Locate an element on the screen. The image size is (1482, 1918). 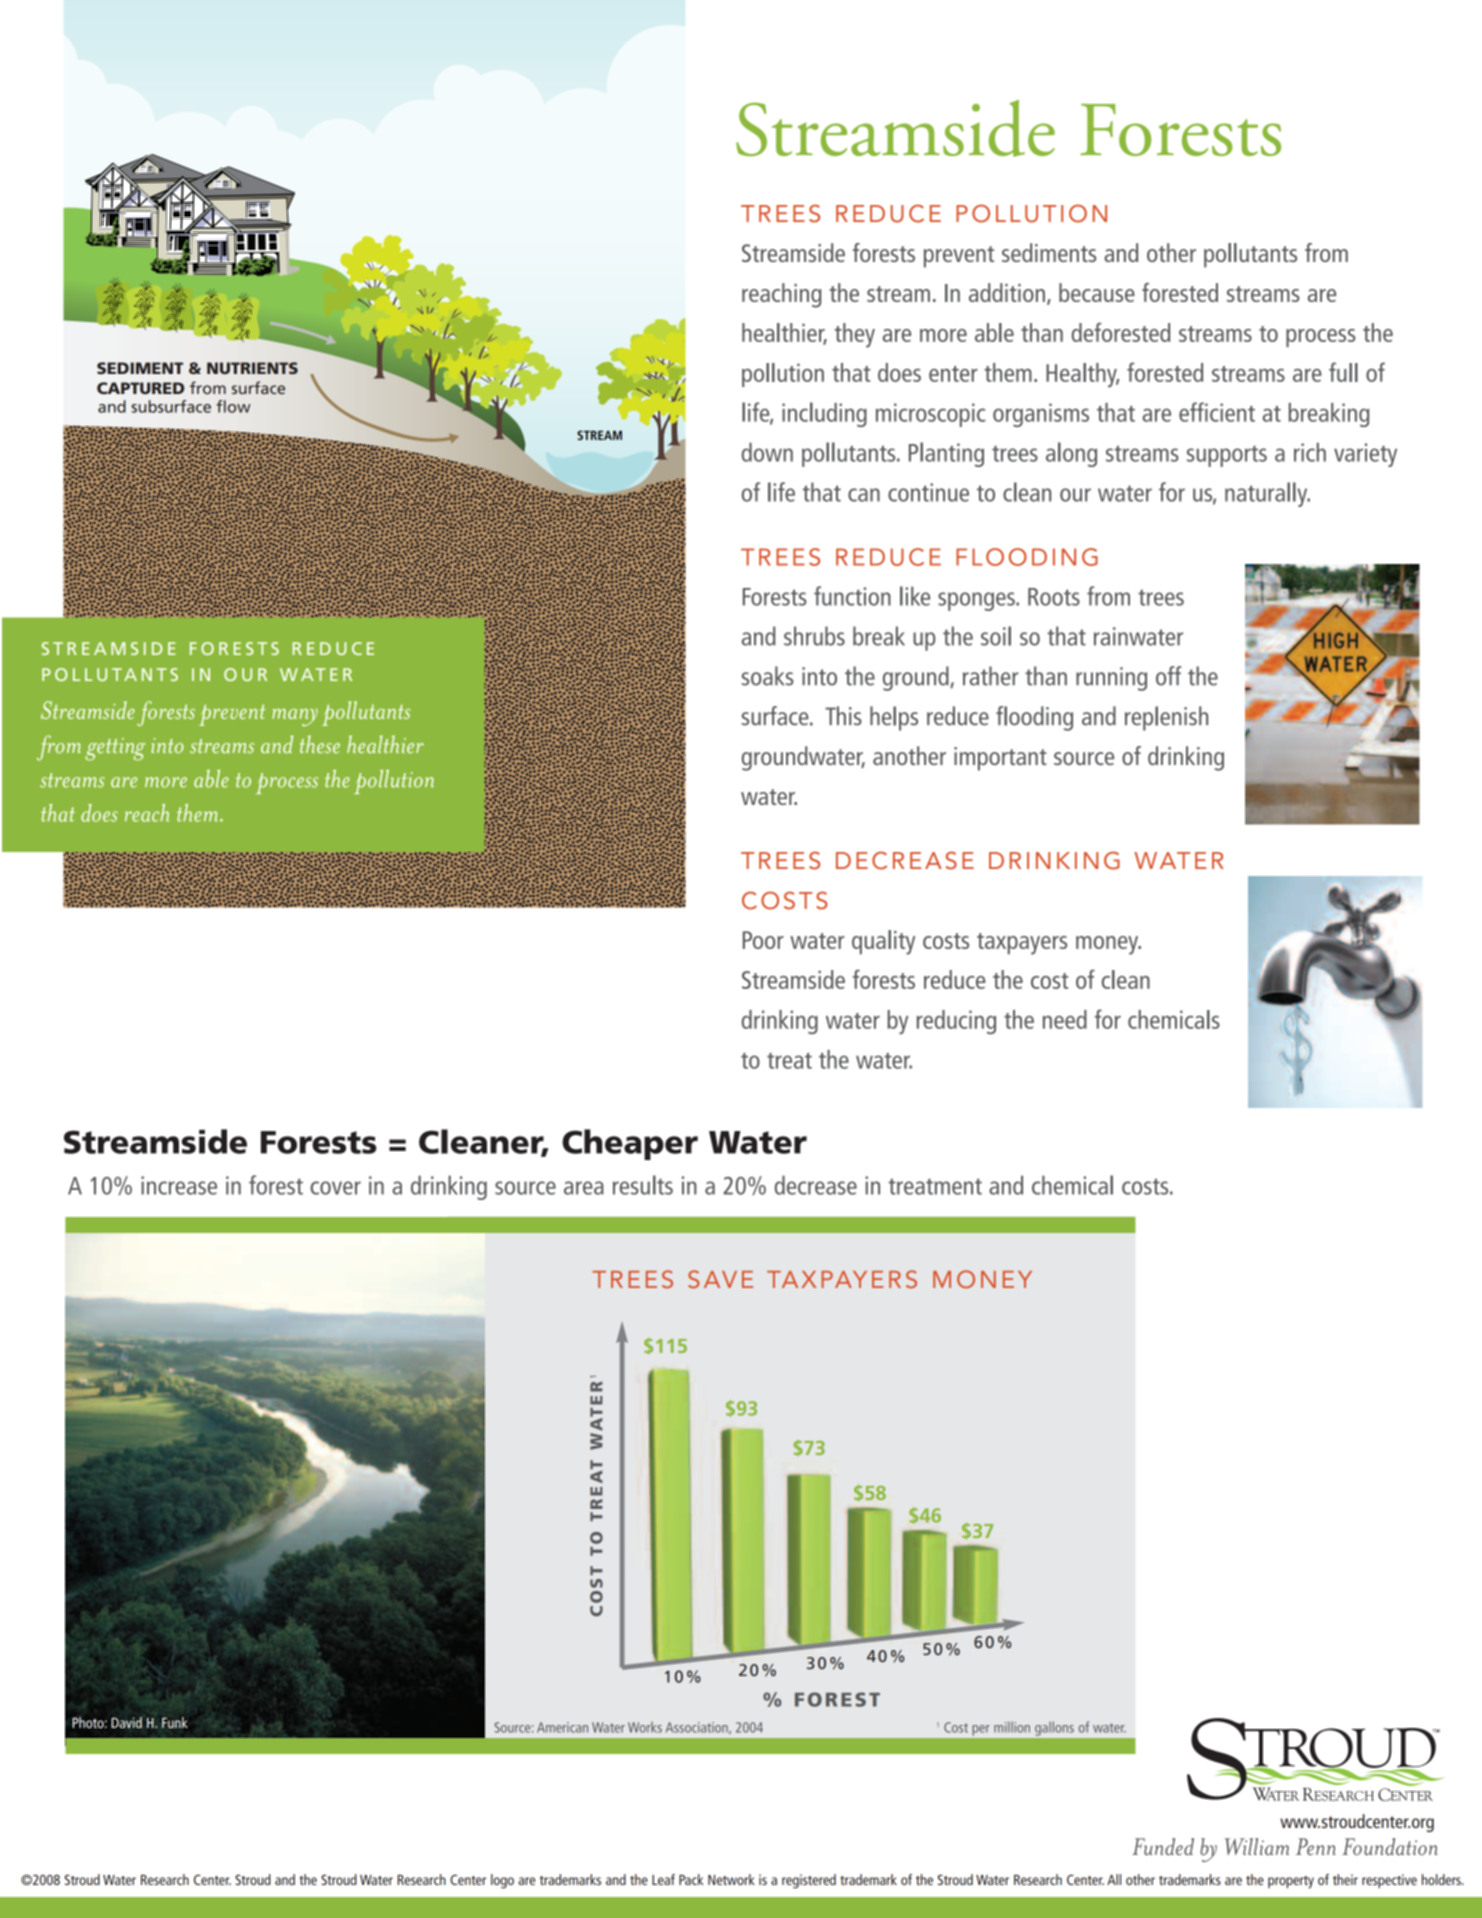
need is located at coordinates (1065, 1019).
